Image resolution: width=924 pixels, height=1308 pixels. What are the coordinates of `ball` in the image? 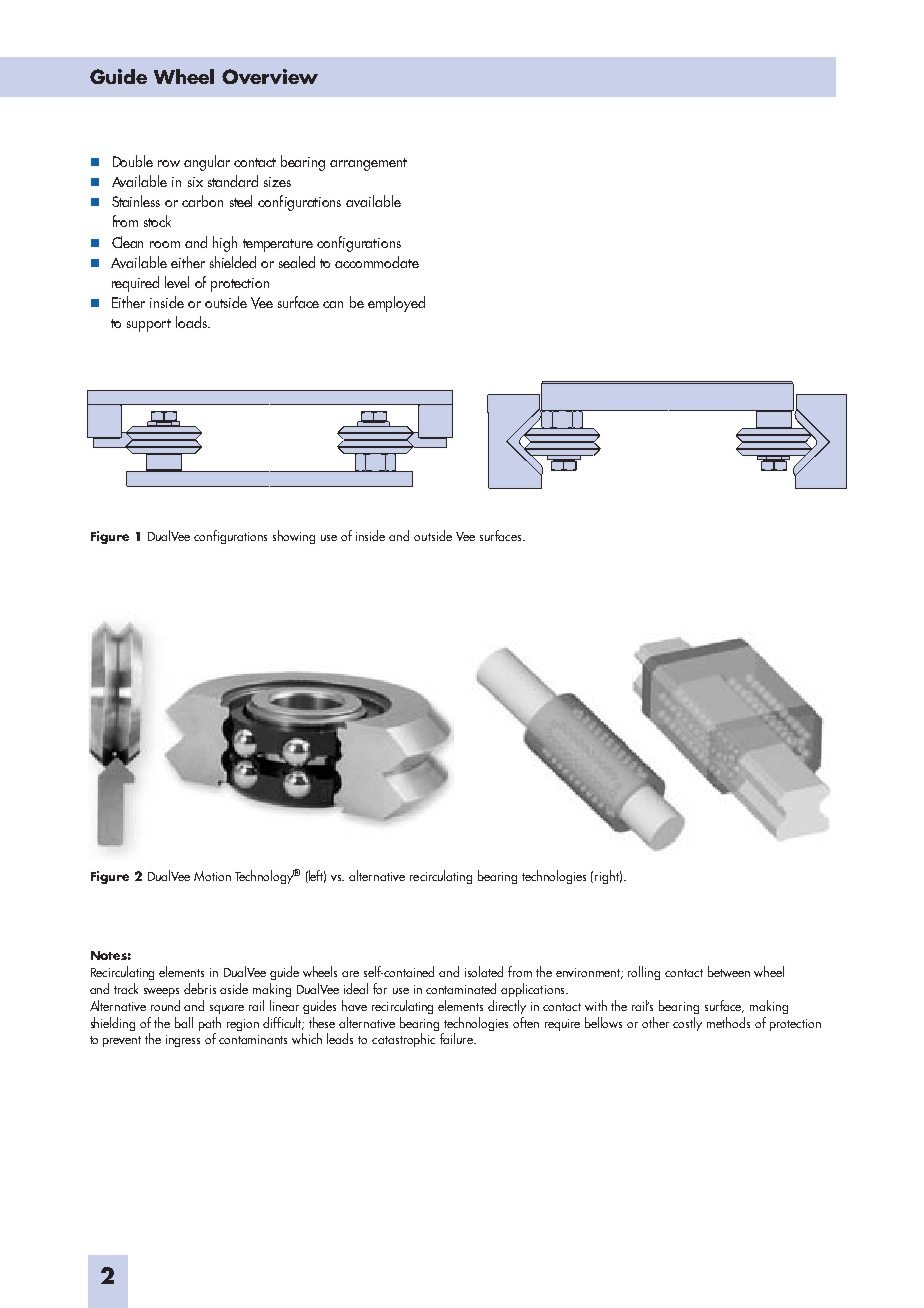 It's located at (184, 1022).
